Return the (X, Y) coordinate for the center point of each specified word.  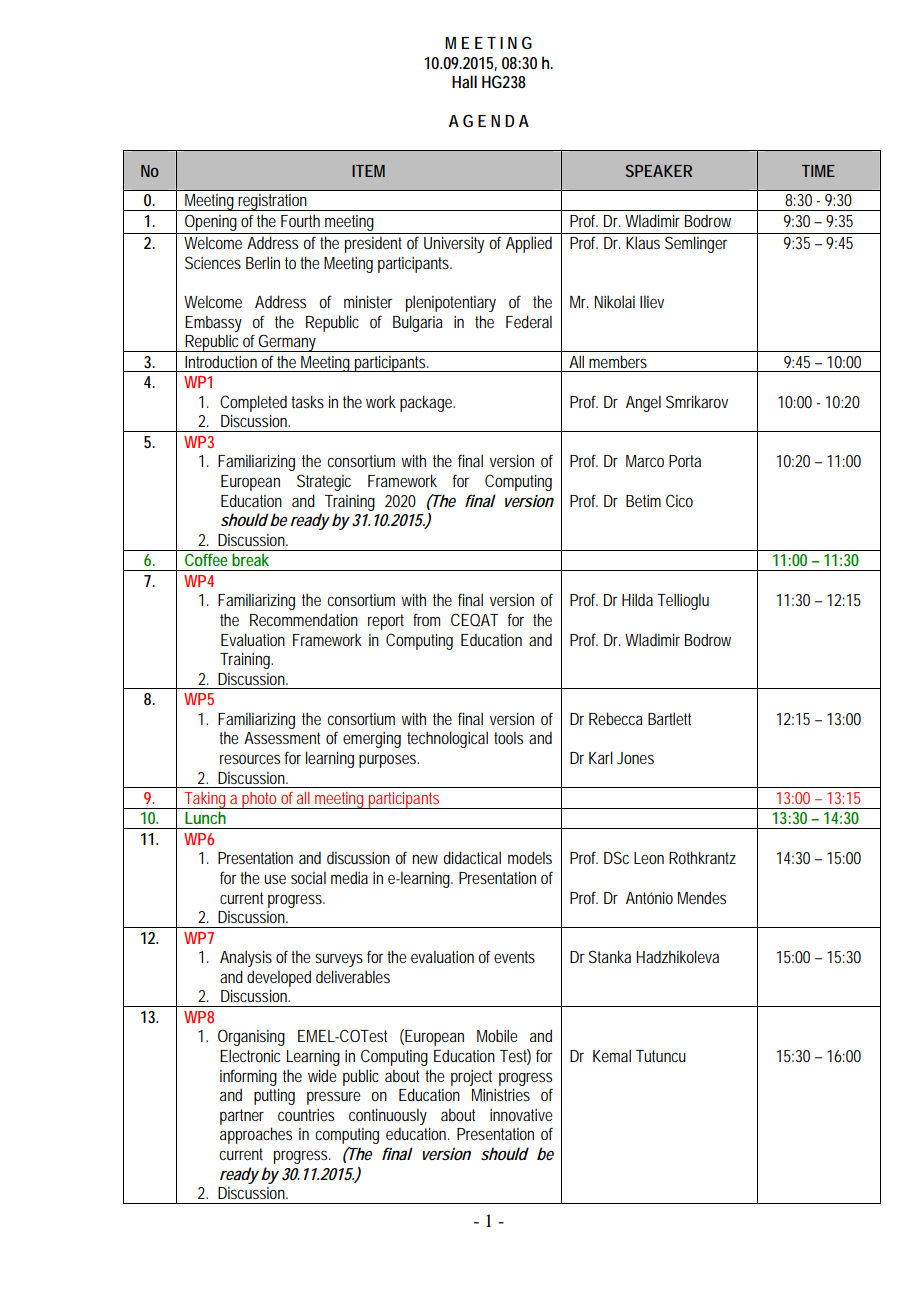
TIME (818, 171)
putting (274, 1097)
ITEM (368, 171)
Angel (643, 403)
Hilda (637, 599)
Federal (529, 321)
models (530, 857)
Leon (649, 858)
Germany (289, 343)
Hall (464, 81)
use (275, 879)
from (426, 619)
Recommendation (304, 619)
